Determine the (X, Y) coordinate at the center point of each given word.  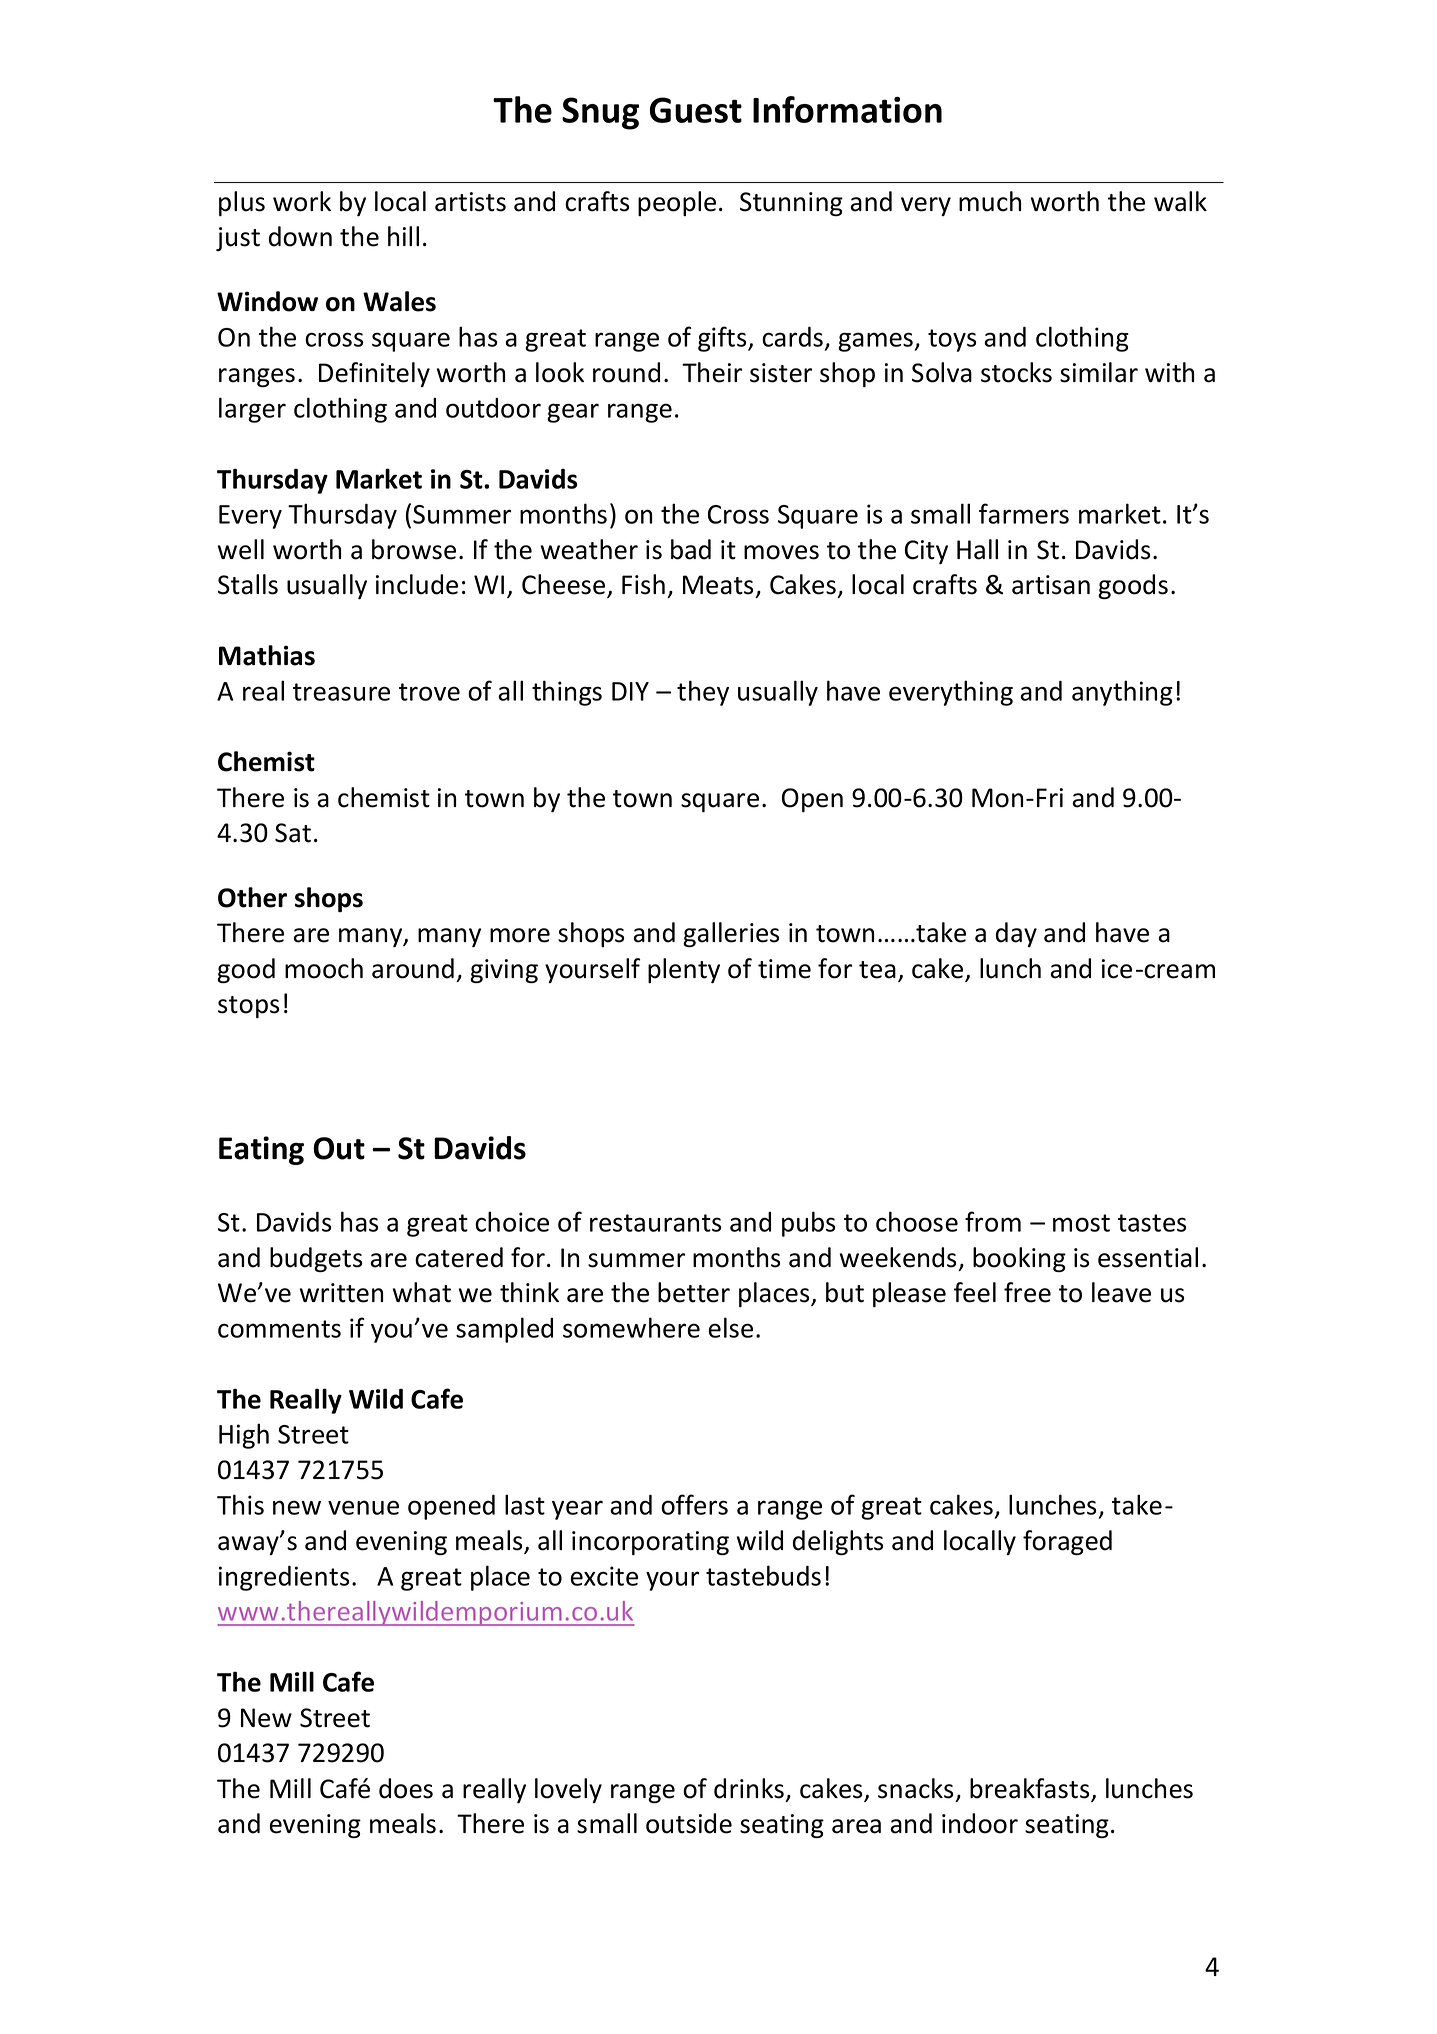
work (302, 201)
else (730, 1327)
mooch (324, 968)
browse (414, 549)
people (677, 203)
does (406, 1788)
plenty (684, 970)
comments (279, 1329)
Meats (718, 585)
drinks (749, 1788)
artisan (1051, 585)
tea (877, 970)
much (990, 201)
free (1027, 1292)
